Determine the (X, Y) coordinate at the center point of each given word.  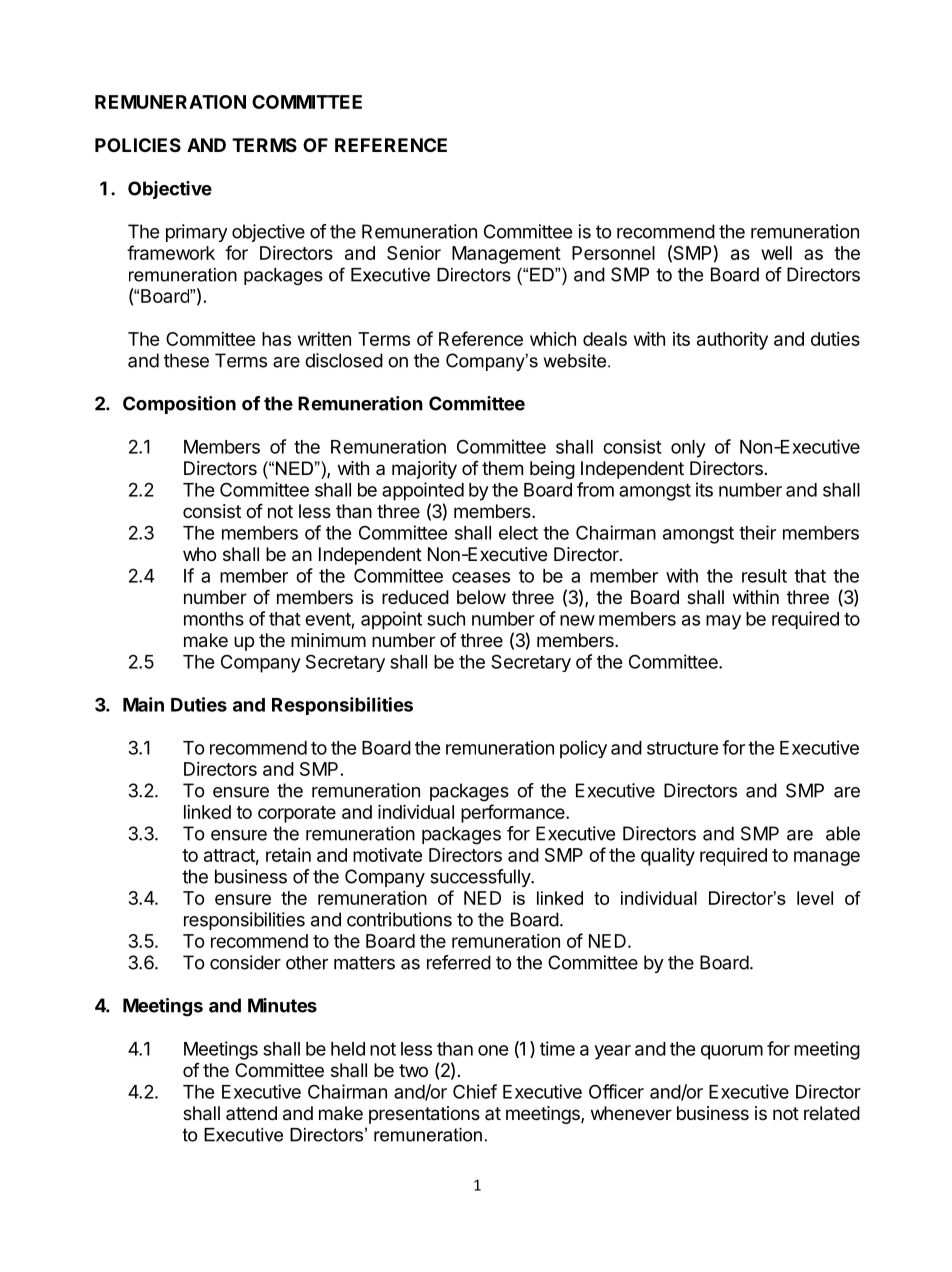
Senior (414, 253)
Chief (475, 1091)
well (776, 253)
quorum (732, 1052)
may (723, 622)
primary (196, 233)
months (214, 619)
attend (251, 1113)
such (446, 619)
